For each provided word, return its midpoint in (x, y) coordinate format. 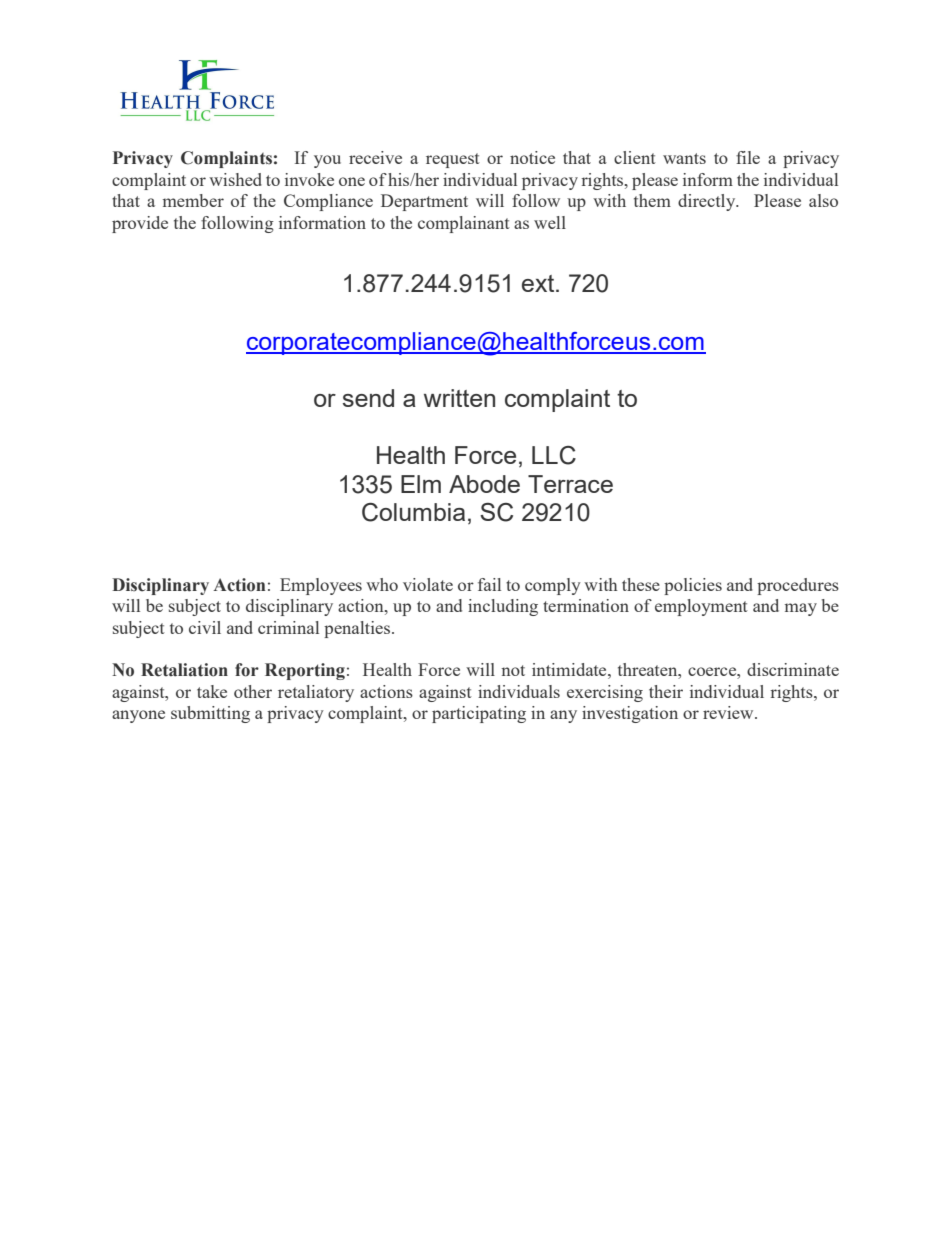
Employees (321, 586)
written (459, 398)
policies (693, 586)
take (212, 691)
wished (235, 179)
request (453, 160)
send (368, 398)
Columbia (413, 512)
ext (539, 283)
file (748, 157)
